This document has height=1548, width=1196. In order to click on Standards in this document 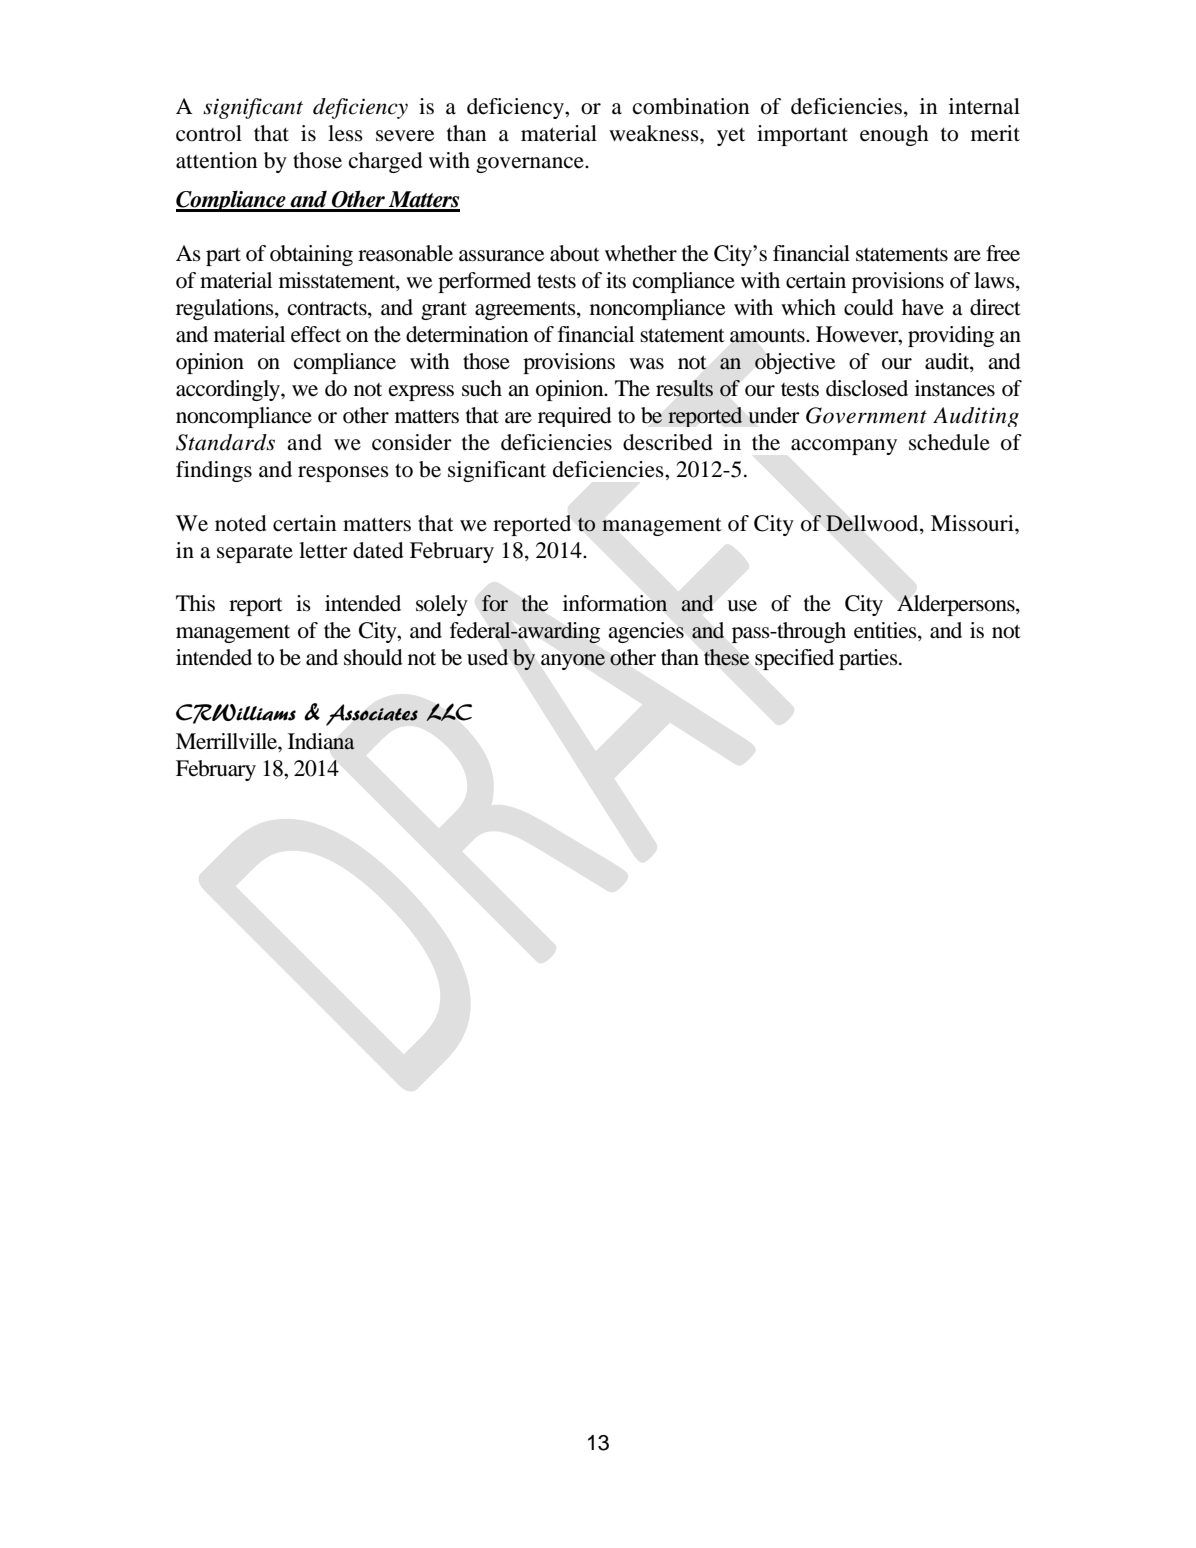, I will do `click(225, 442)`.
